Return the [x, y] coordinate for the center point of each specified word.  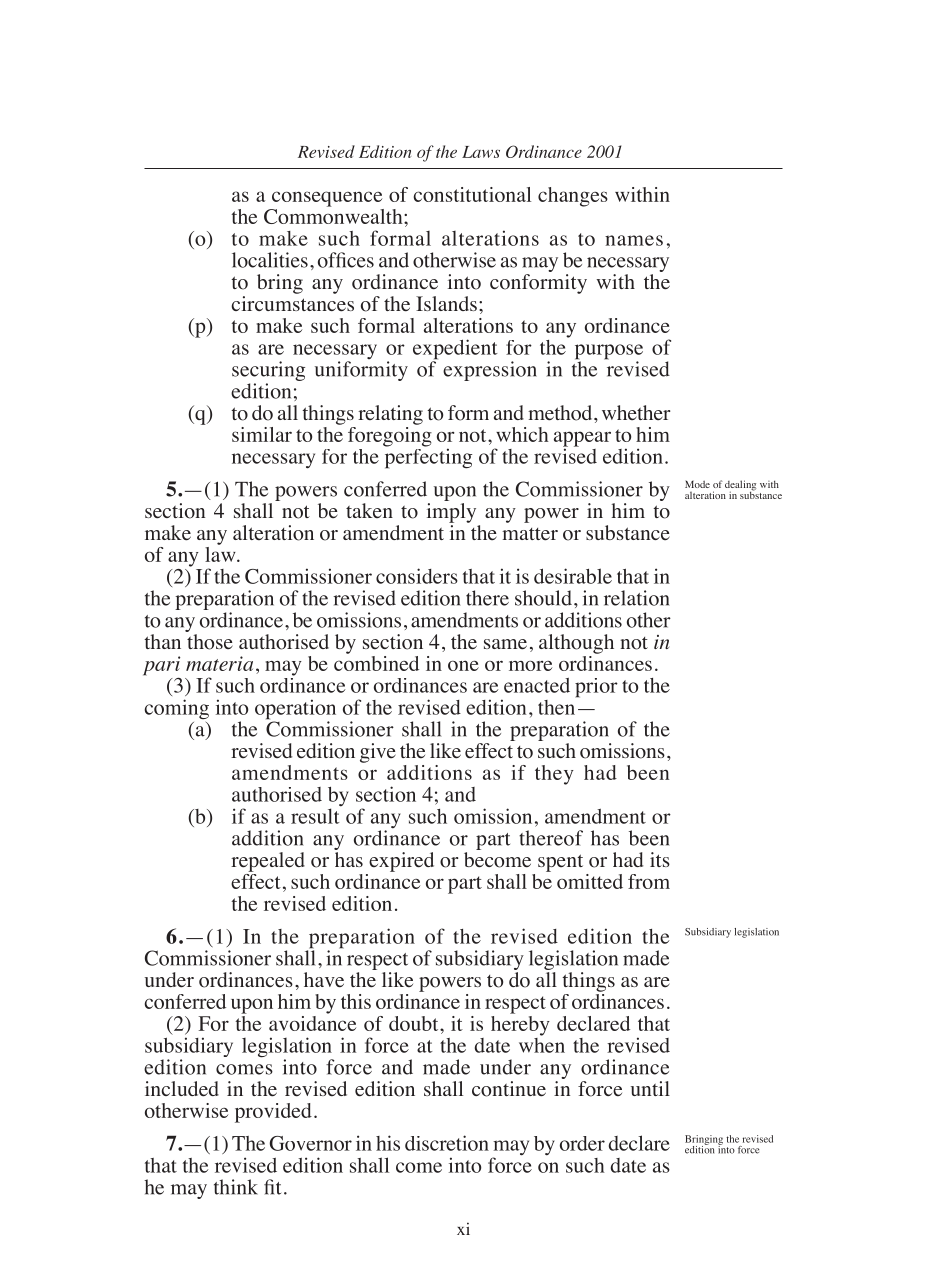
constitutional [472, 194]
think [236, 1187]
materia [219, 663]
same [505, 644]
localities [270, 260]
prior [596, 688]
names [634, 240]
